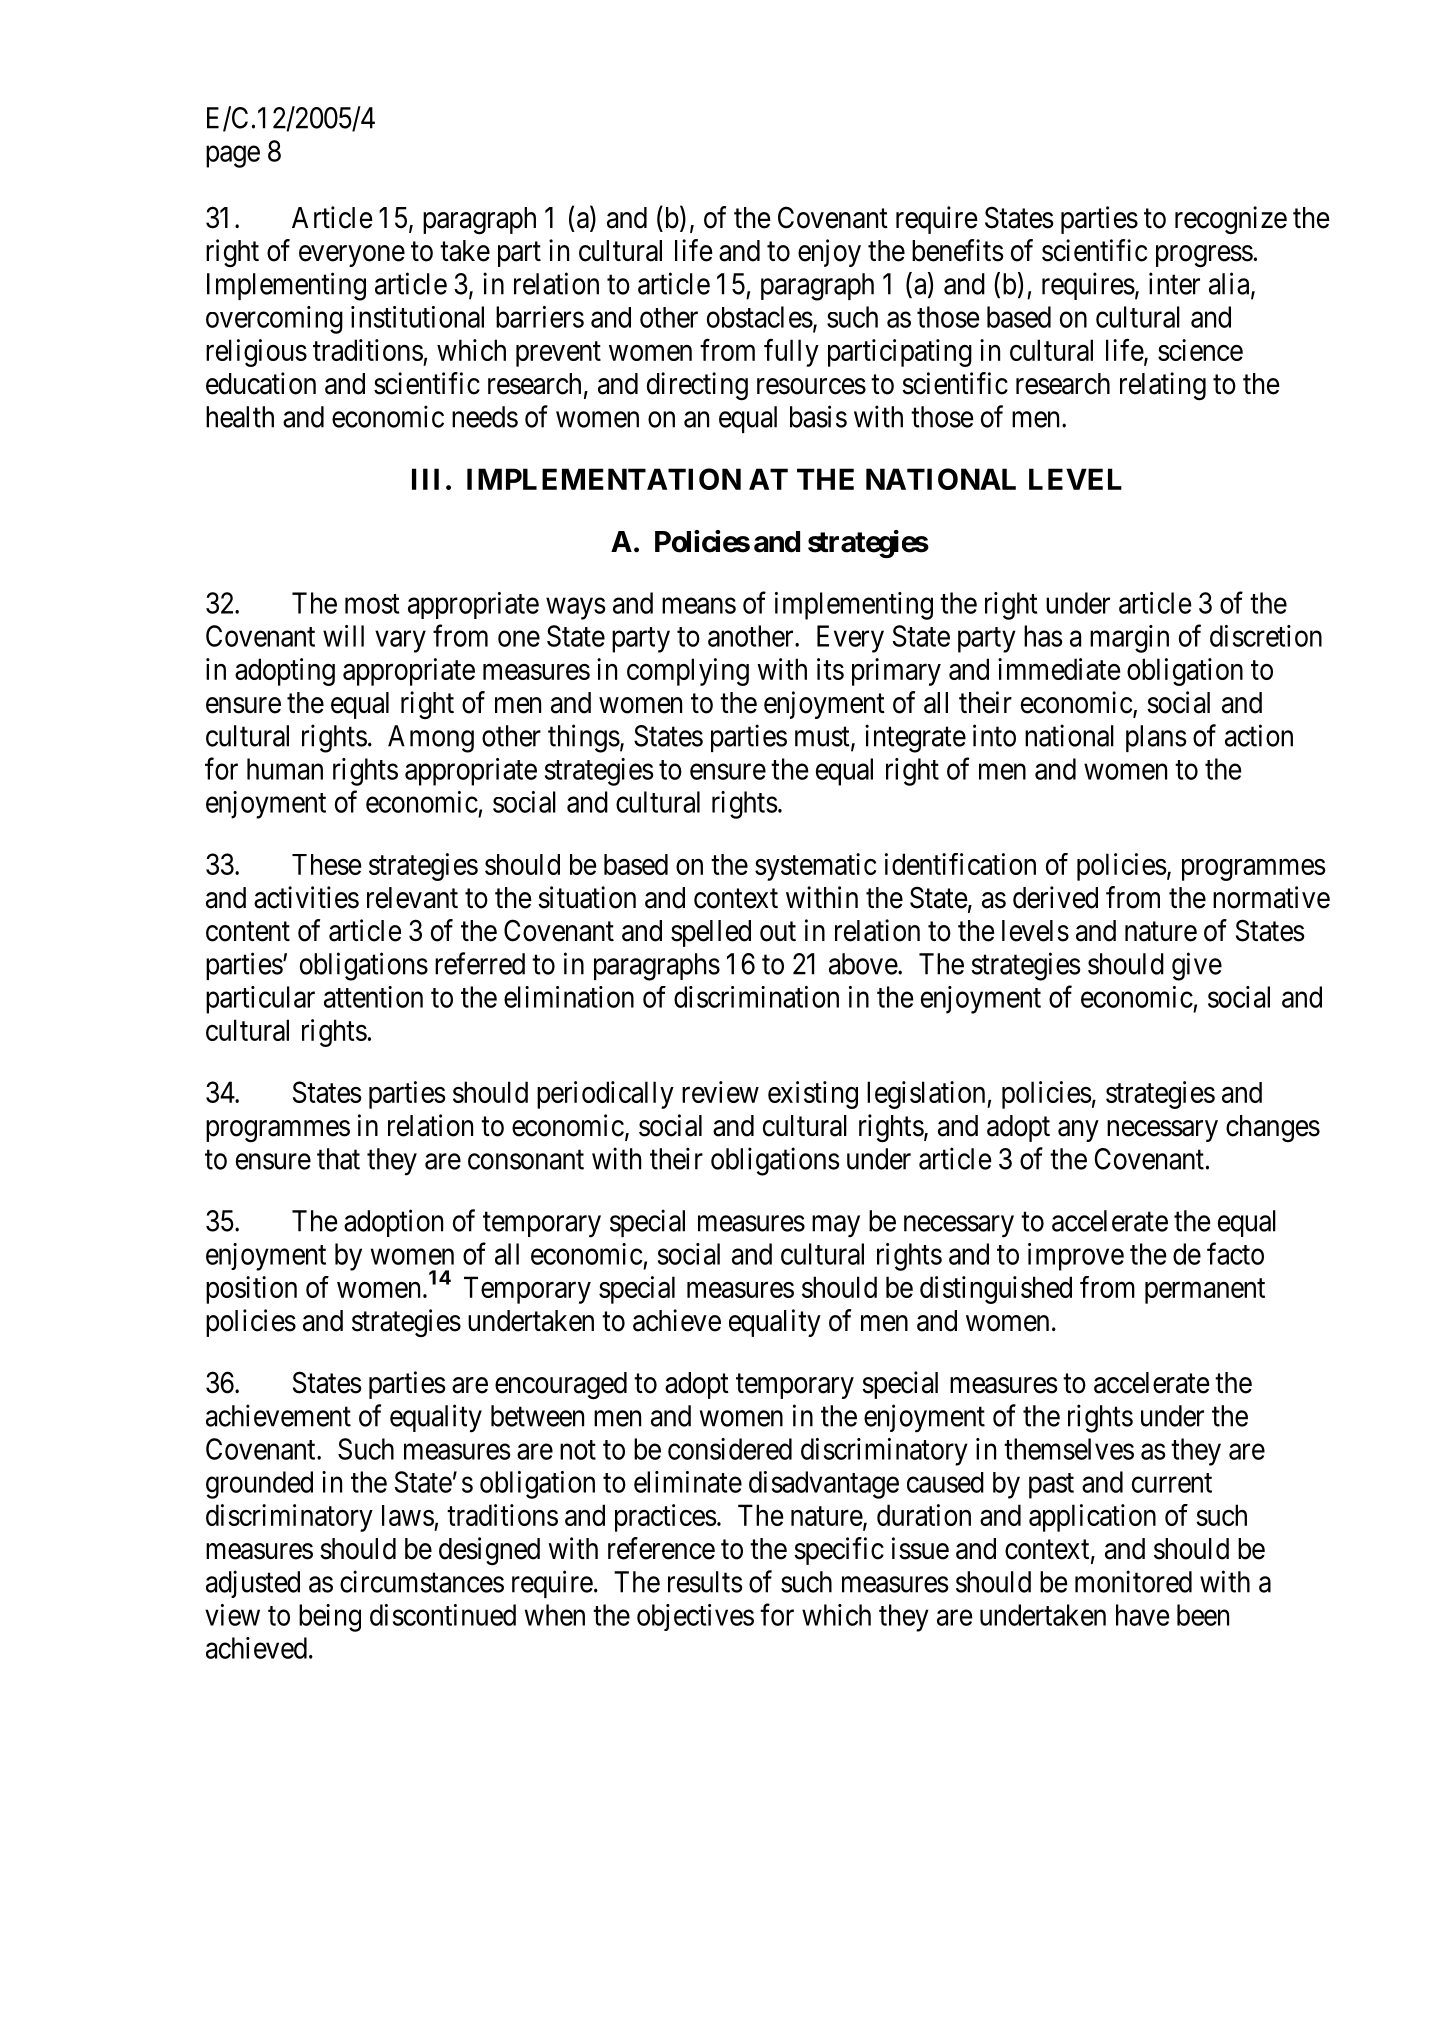  What do you see at coordinates (233, 157) in the page?
I see `page` at bounding box center [233, 157].
